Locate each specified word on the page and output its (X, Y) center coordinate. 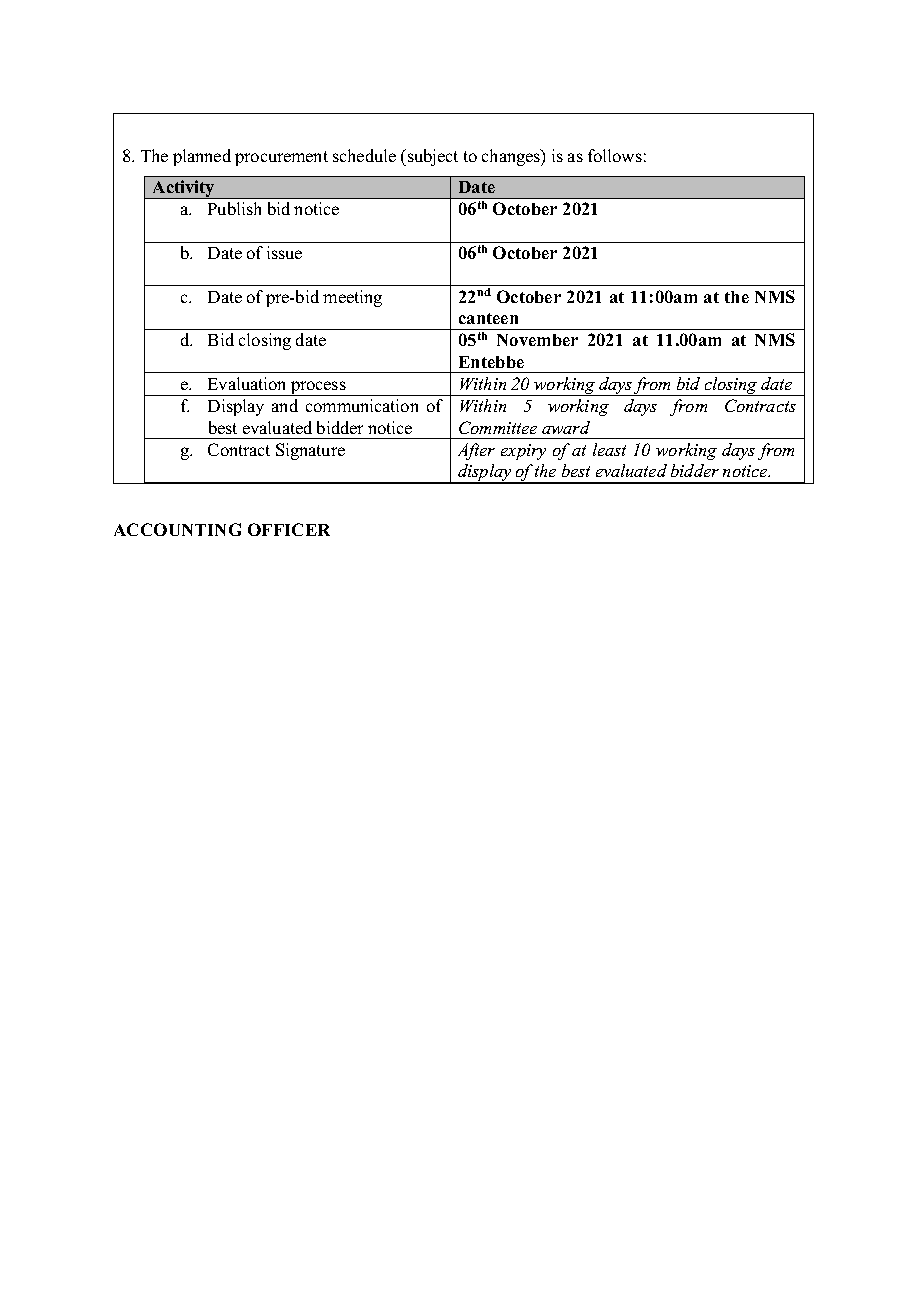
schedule (364, 155)
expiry (523, 452)
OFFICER (289, 529)
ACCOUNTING (177, 529)
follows (615, 155)
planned (202, 157)
